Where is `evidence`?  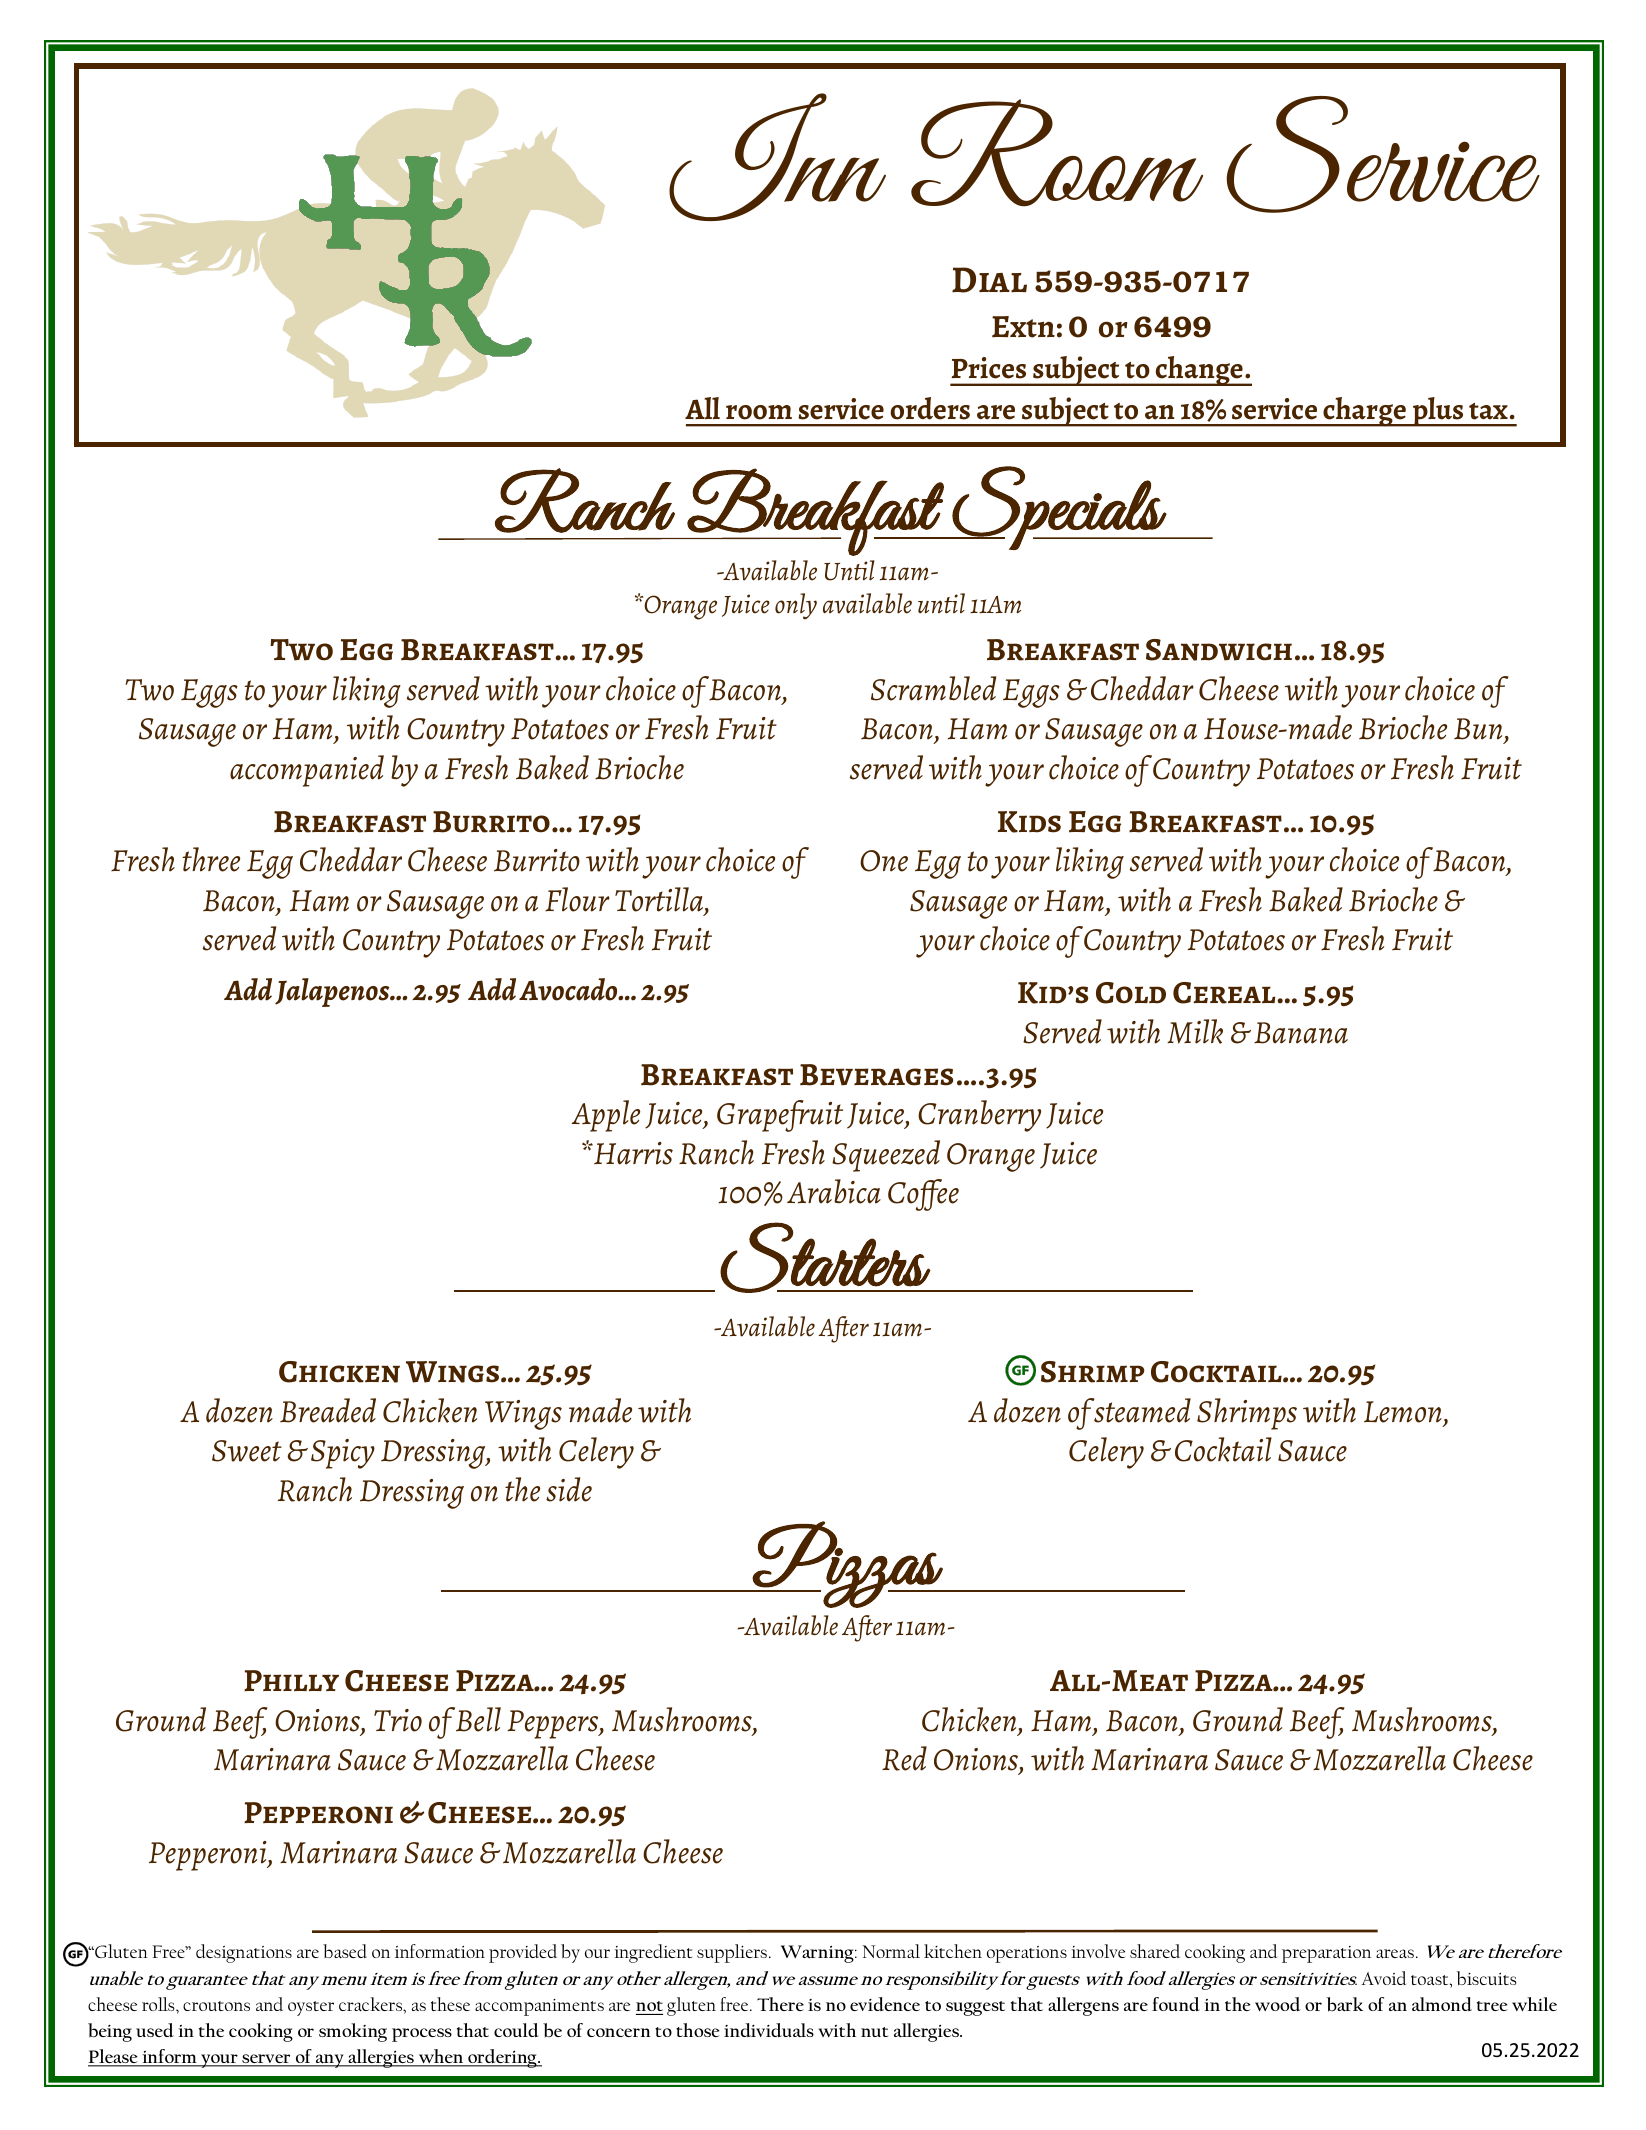 evidence is located at coordinates (885, 2004).
